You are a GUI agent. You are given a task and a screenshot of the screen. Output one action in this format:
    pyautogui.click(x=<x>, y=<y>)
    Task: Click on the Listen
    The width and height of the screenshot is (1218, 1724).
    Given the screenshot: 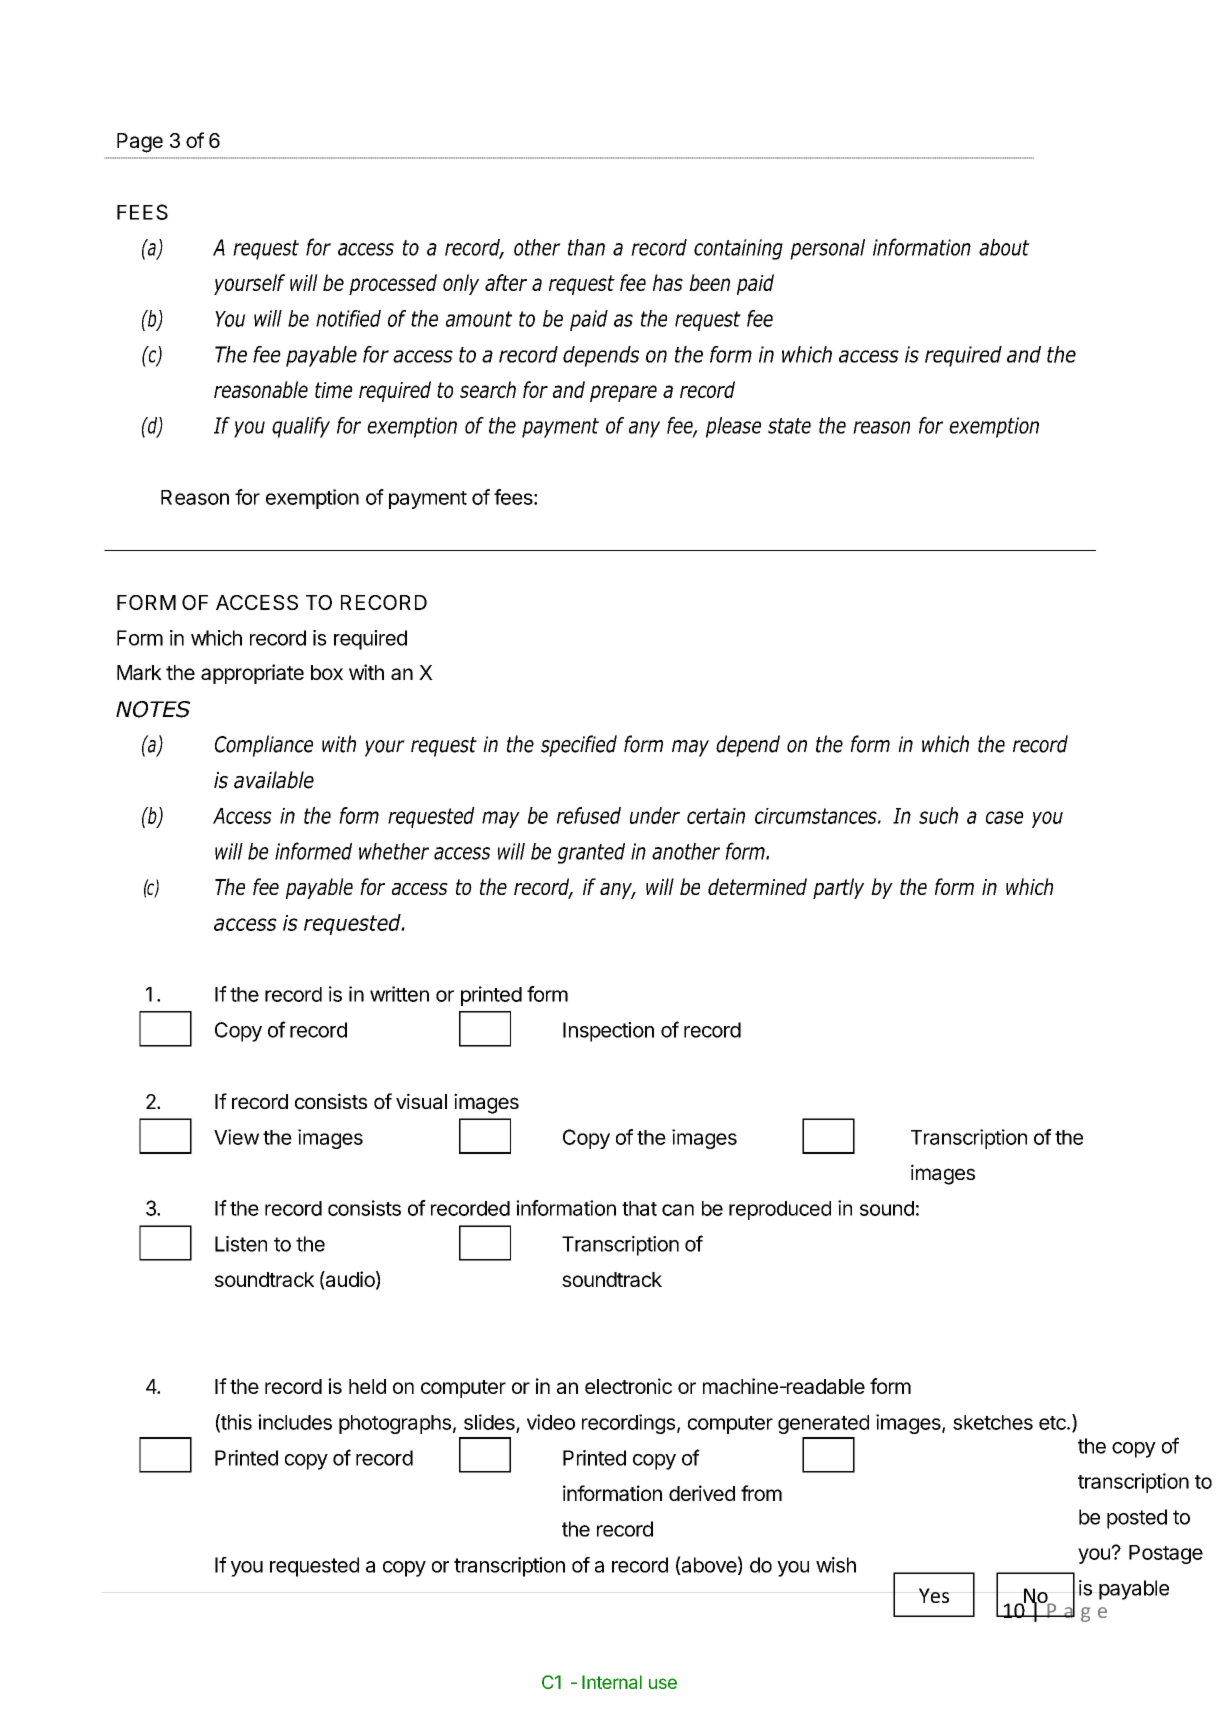 What is the action you would take?
    pyautogui.click(x=241, y=1244)
